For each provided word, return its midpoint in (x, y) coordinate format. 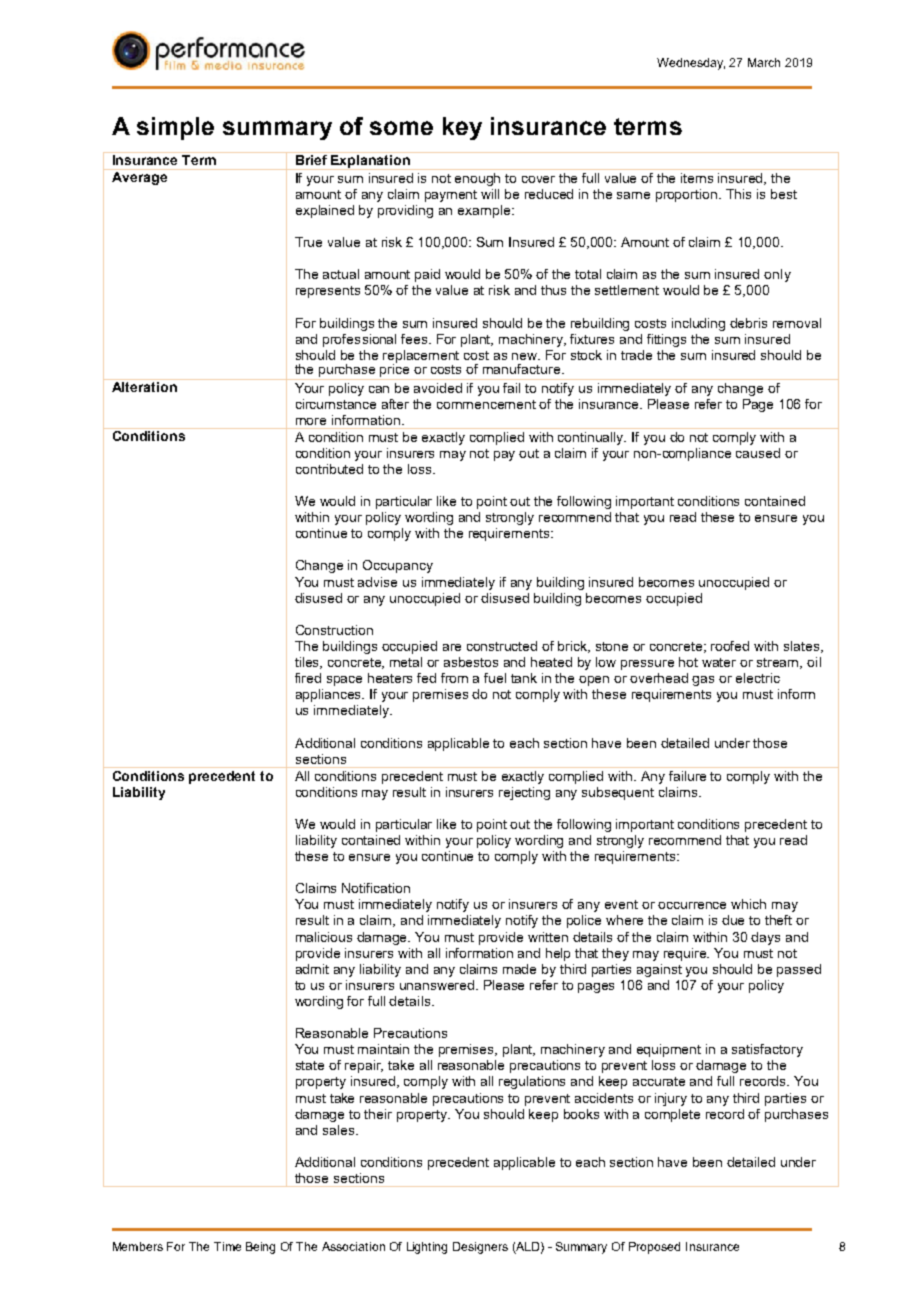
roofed (730, 646)
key (462, 128)
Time (227, 1246)
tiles (308, 663)
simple (175, 128)
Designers (480, 1248)
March (764, 62)
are (452, 647)
